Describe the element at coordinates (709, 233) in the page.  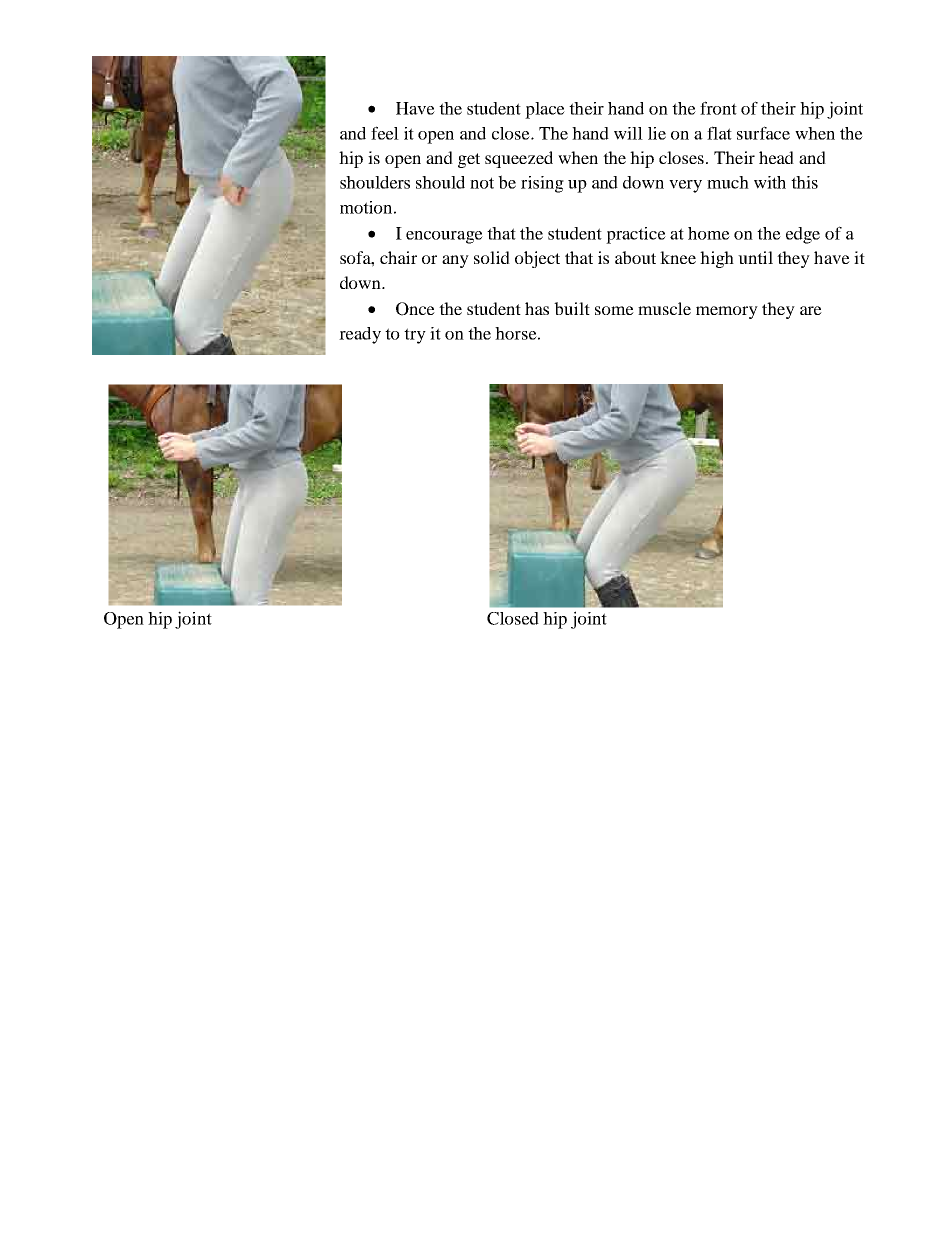
I see `home` at that location.
